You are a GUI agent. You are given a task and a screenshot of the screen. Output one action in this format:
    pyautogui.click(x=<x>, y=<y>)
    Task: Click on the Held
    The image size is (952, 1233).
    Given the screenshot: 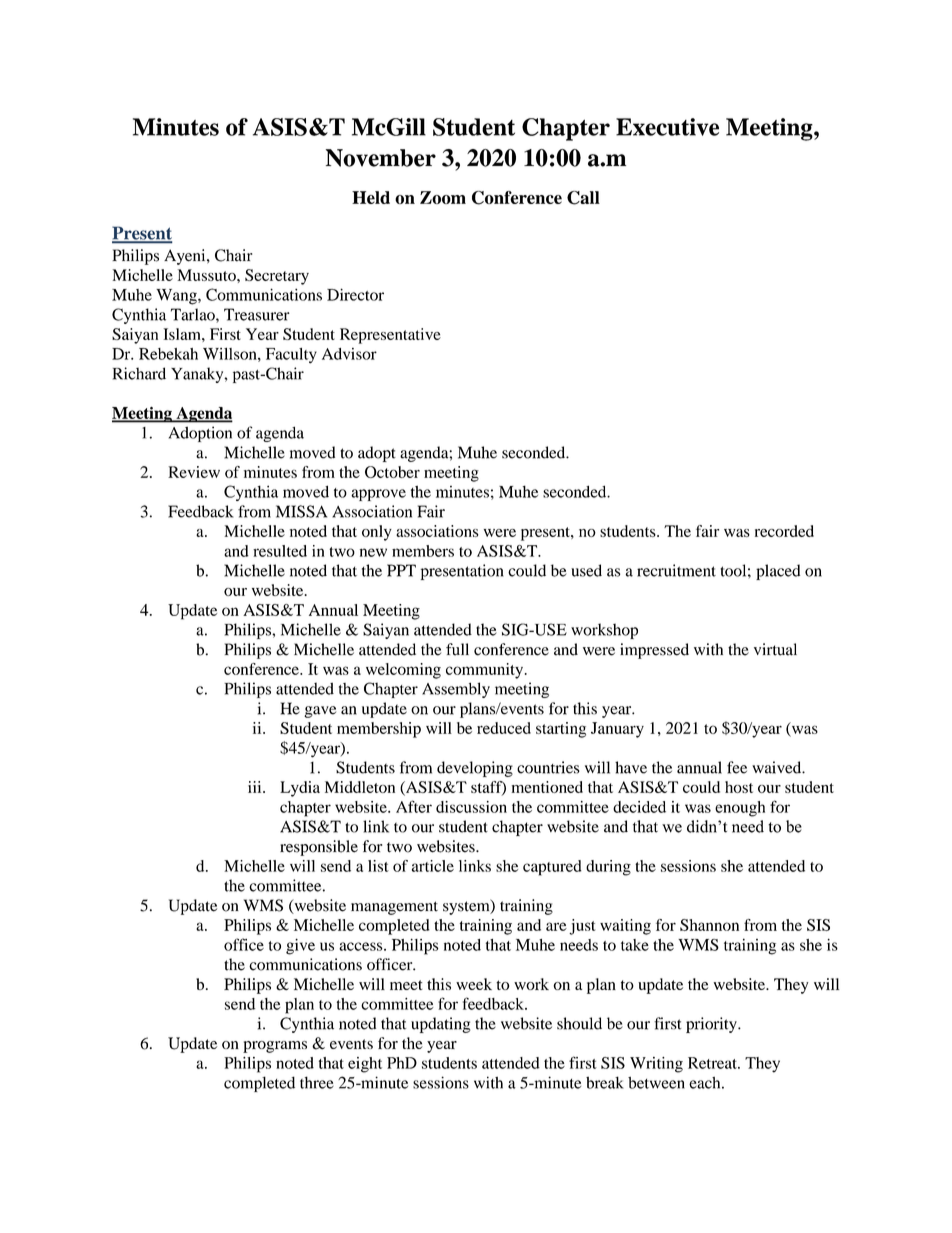 What is the action you would take?
    pyautogui.click(x=371, y=197)
